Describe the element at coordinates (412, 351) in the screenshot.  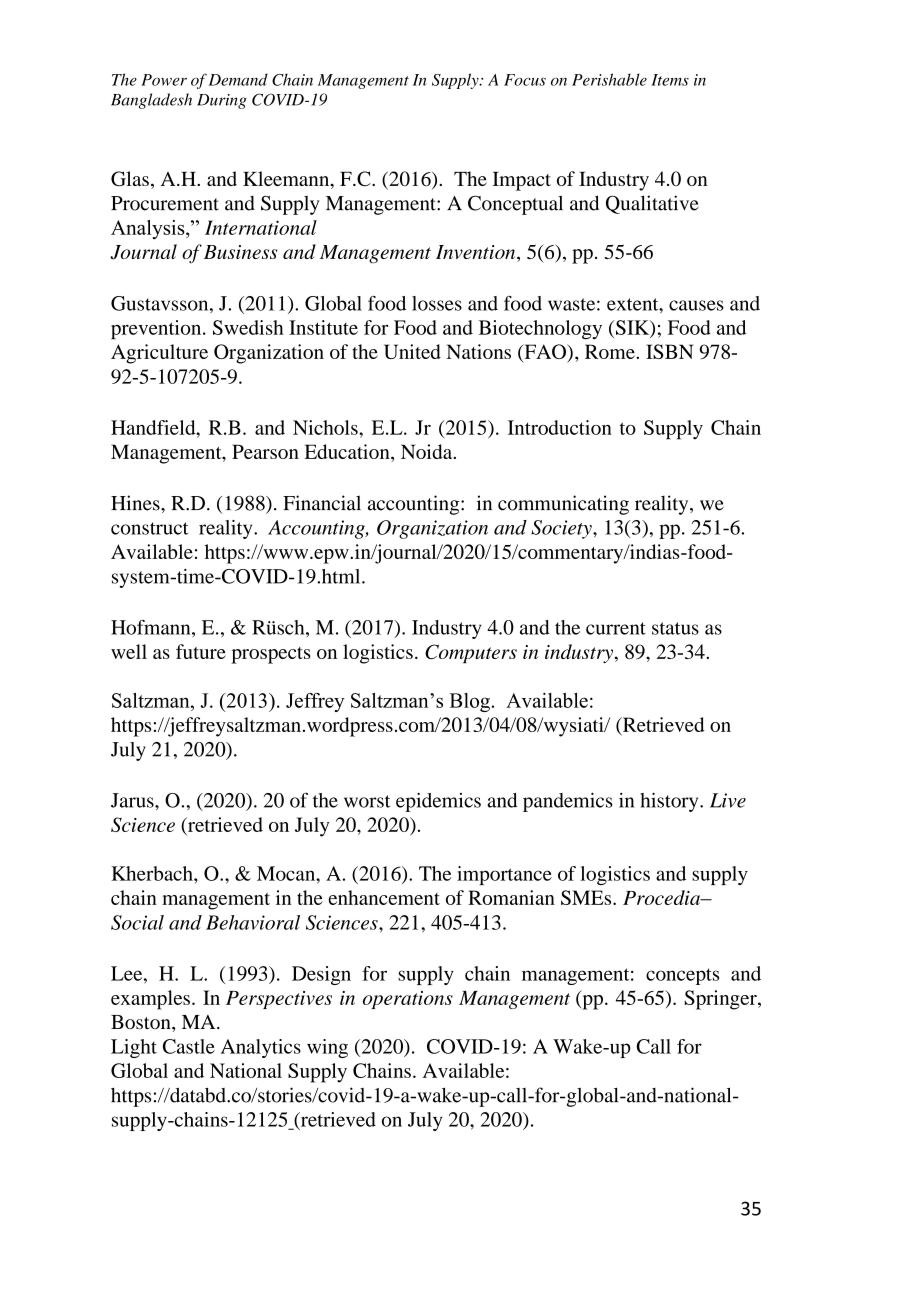
I see `United` at that location.
